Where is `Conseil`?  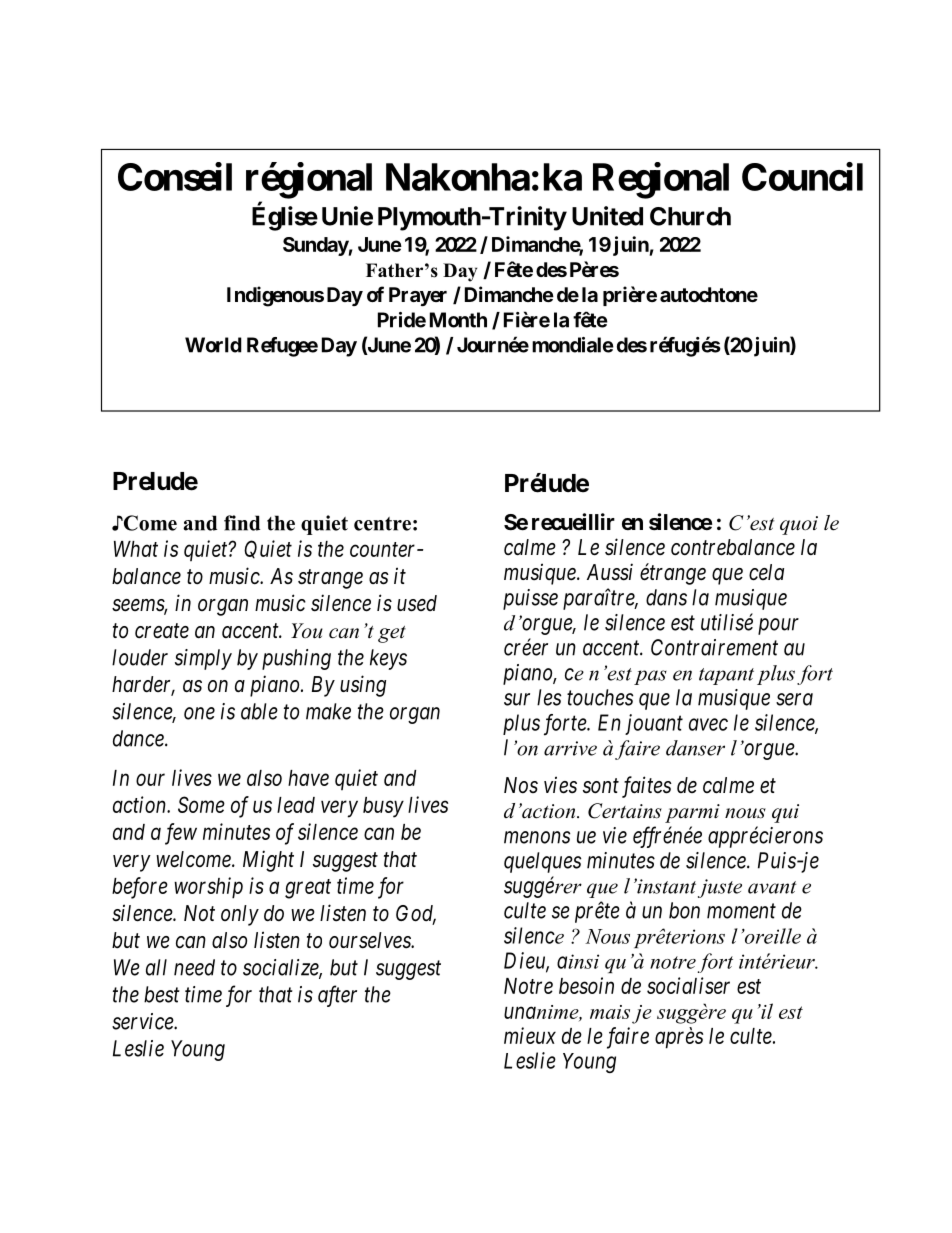 Conseil is located at coordinates (175, 176).
